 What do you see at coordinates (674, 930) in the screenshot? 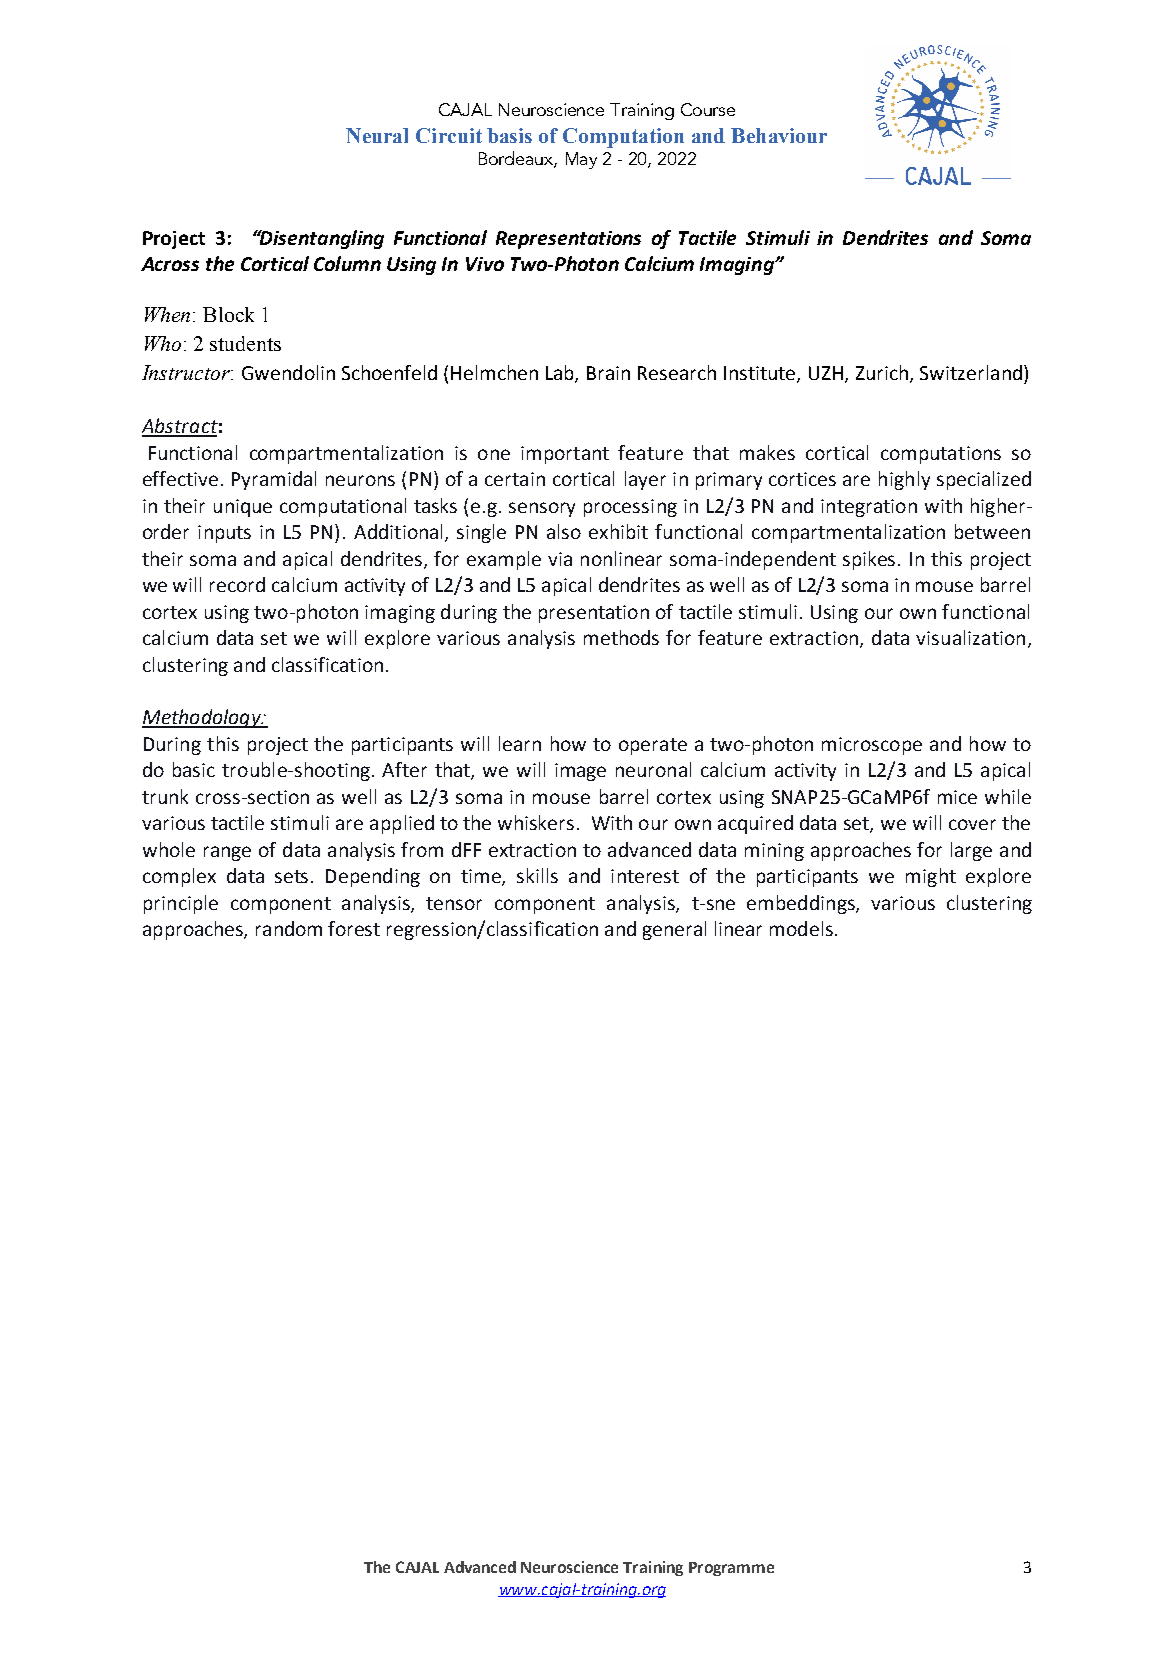
I see `general` at bounding box center [674, 930].
